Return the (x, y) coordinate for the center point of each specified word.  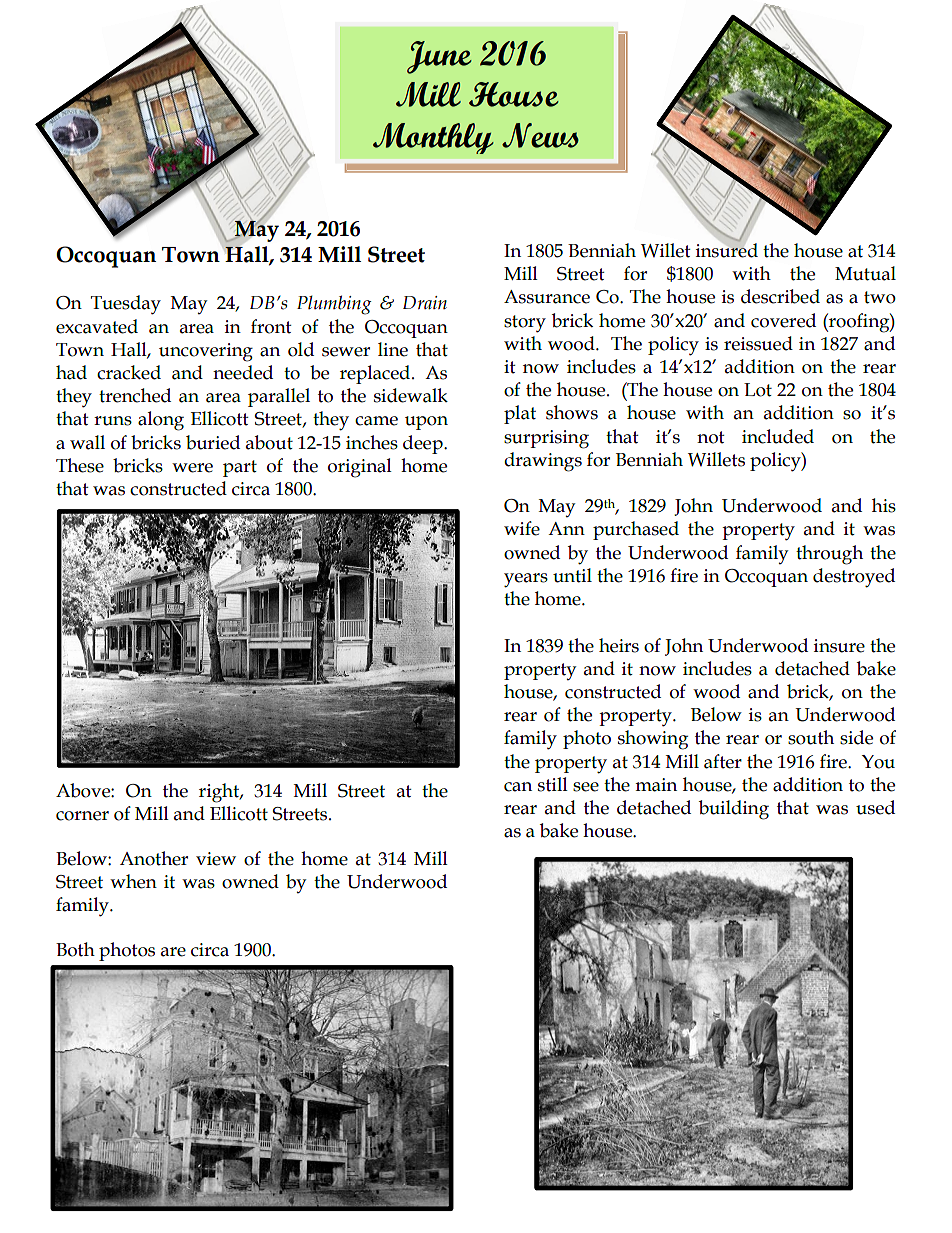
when (133, 881)
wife (522, 528)
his (884, 505)
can (518, 787)
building (734, 810)
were (192, 468)
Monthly (433, 138)
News (540, 135)
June (439, 57)
